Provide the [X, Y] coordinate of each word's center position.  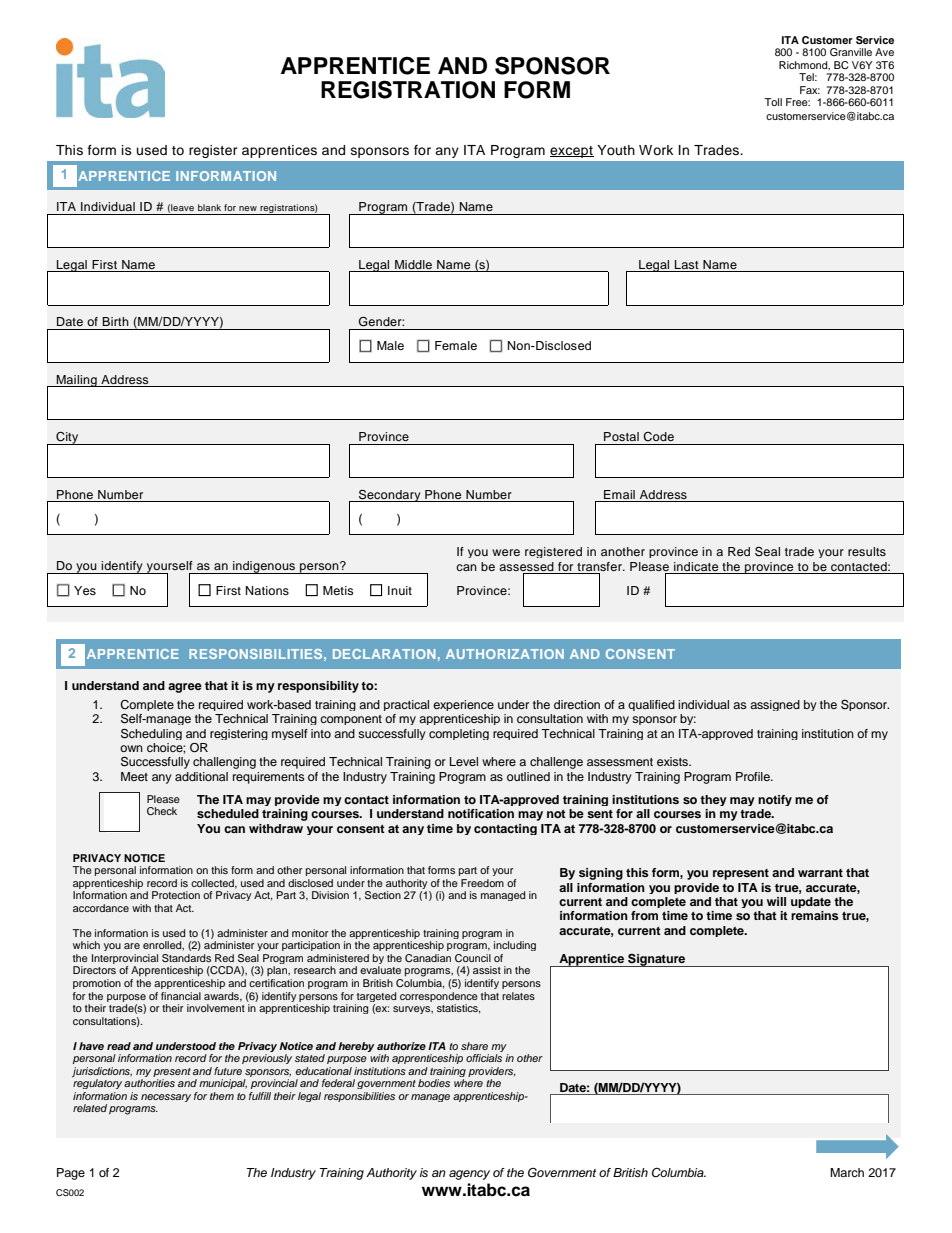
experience [463, 705]
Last [687, 266]
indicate [696, 566]
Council [473, 958]
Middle [414, 266]
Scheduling [151, 734]
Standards [186, 958]
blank [209, 207]
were [506, 552]
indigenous [264, 567]
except [572, 152]
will [776, 901]
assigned [775, 705]
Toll [773, 102]
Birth [115, 321]
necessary [166, 1098]
